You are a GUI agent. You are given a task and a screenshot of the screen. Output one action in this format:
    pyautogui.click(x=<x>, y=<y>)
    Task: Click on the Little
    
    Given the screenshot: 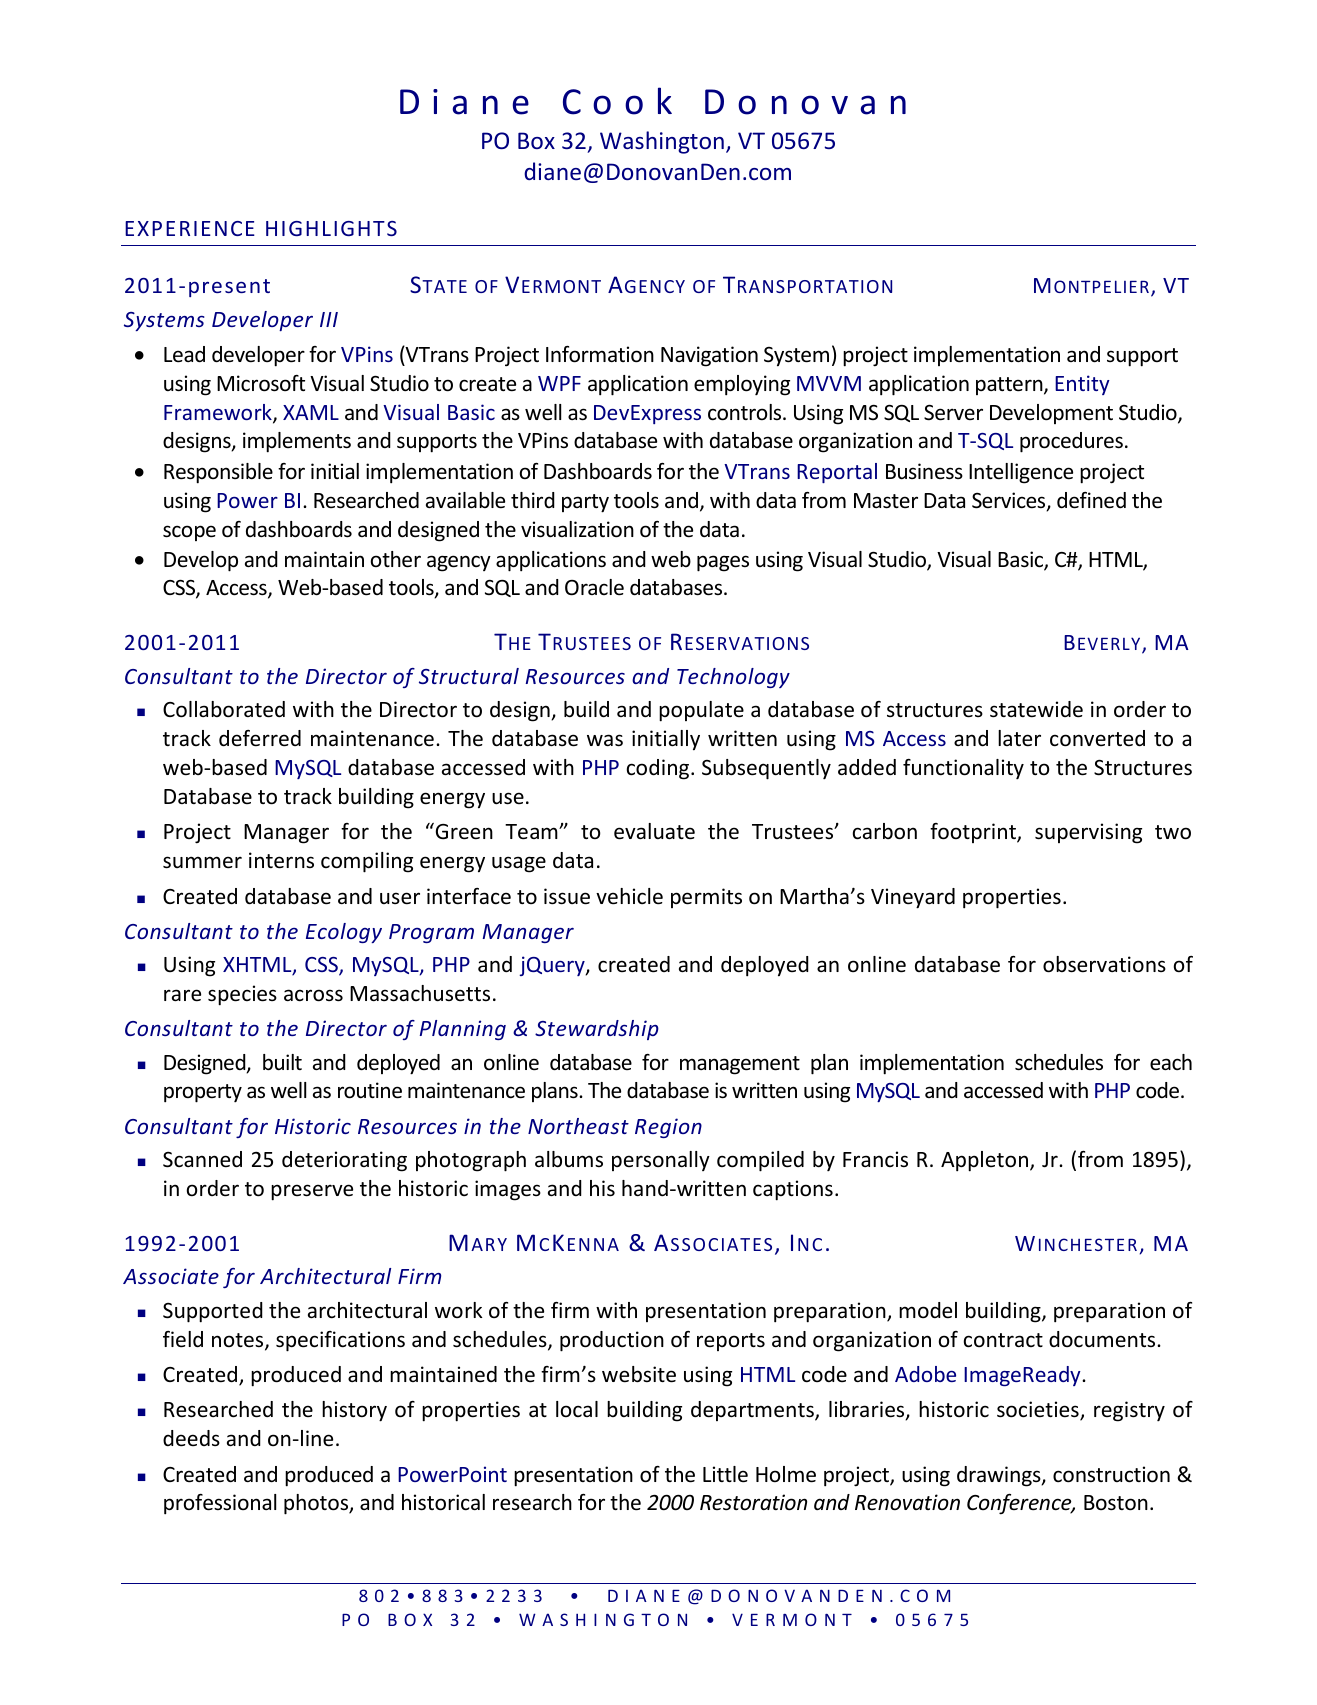 What is the action you would take?
    pyautogui.click(x=725, y=1474)
